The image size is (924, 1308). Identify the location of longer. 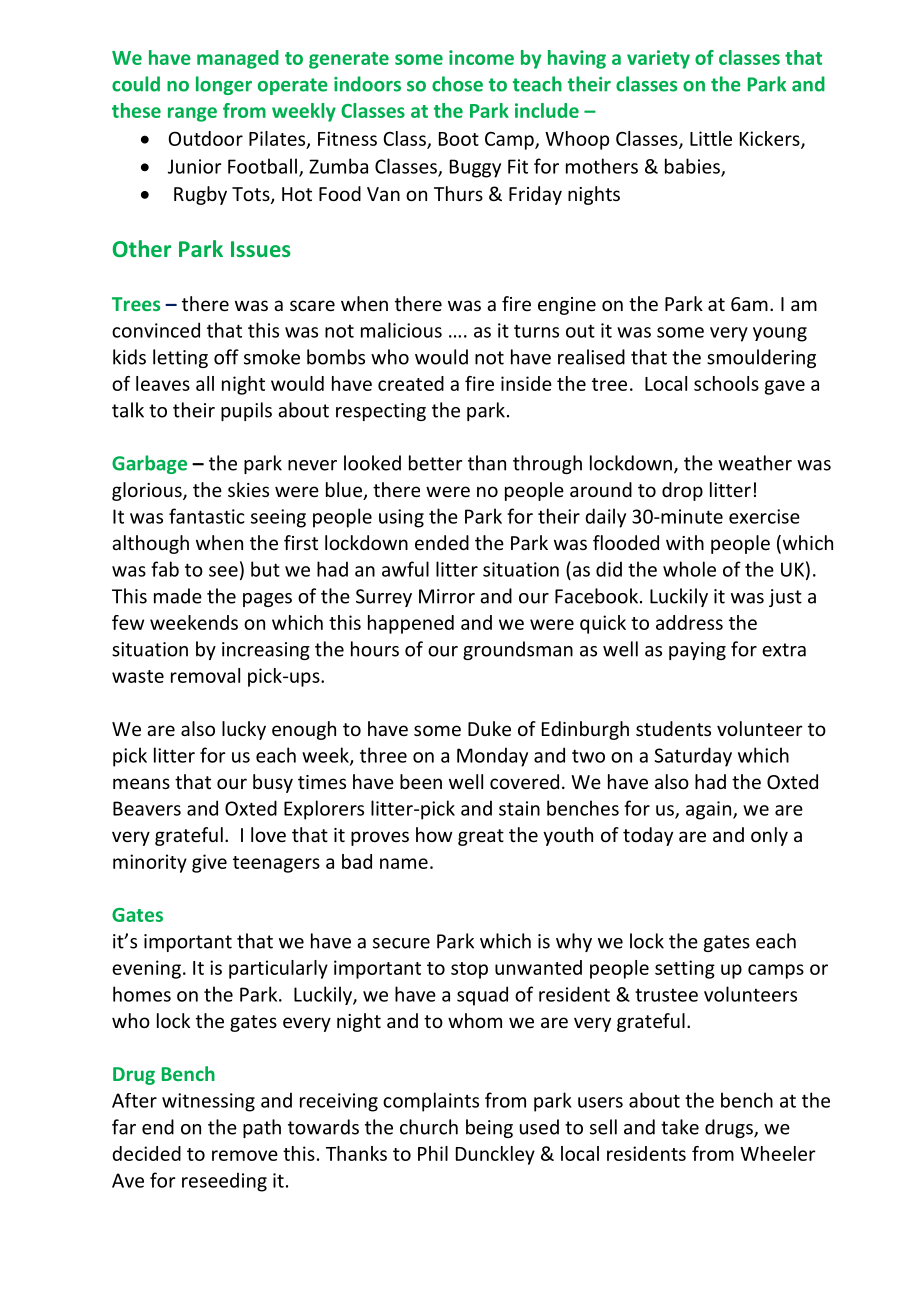
(224, 85).
